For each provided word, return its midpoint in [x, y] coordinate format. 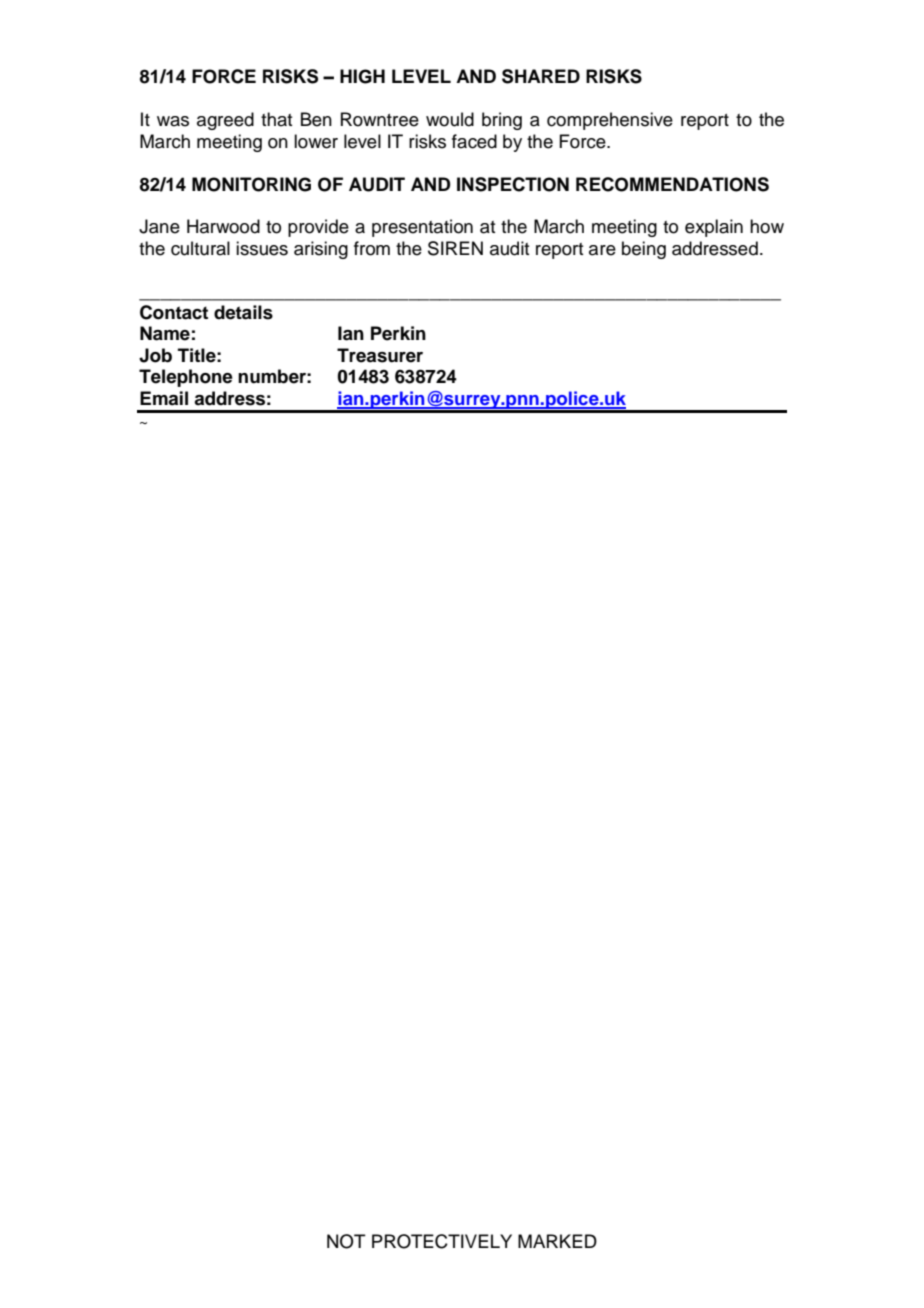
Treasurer [380, 355]
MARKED [557, 1241]
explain [714, 228]
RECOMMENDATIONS [672, 184]
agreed [225, 121]
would [450, 119]
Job [155, 355]
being [644, 250]
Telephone [186, 378]
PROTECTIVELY [442, 1241]
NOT [346, 1241]
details [243, 312]
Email [164, 398]
